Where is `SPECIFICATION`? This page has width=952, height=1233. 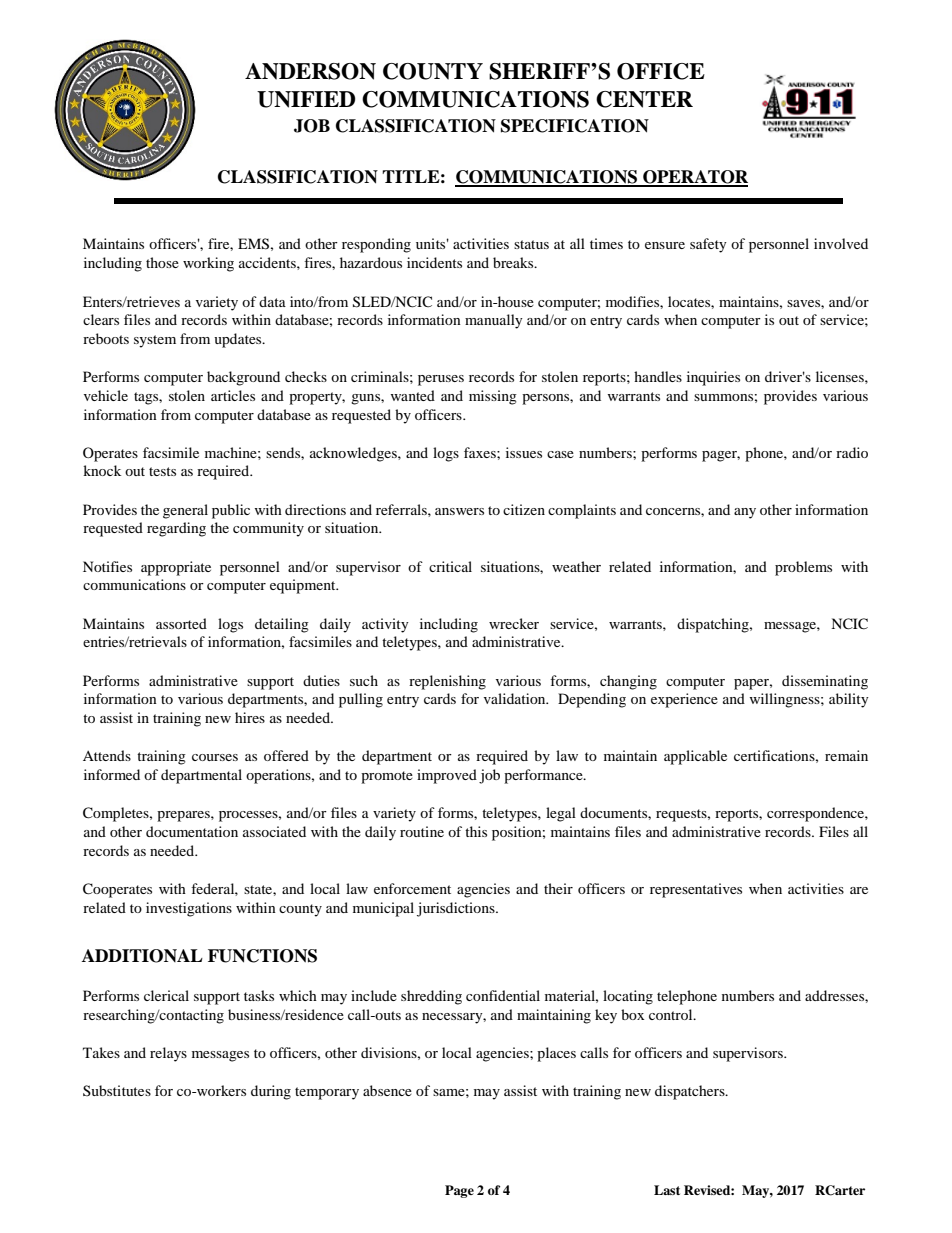 SPECIFICATION is located at coordinates (575, 126).
